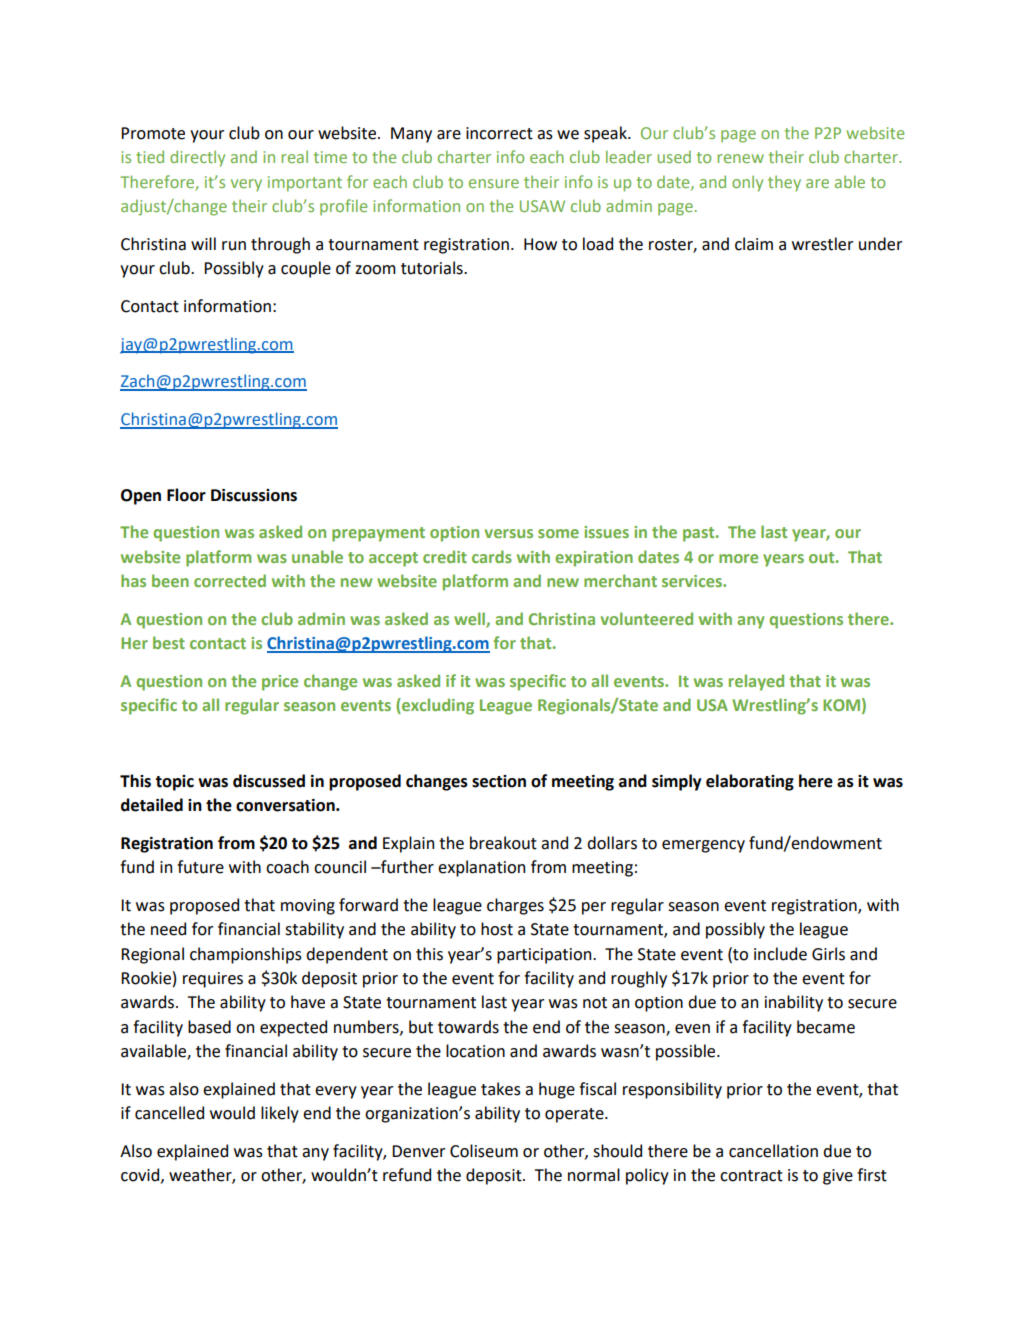 The image size is (1027, 1330). I want to click on breakout, so click(503, 843).
